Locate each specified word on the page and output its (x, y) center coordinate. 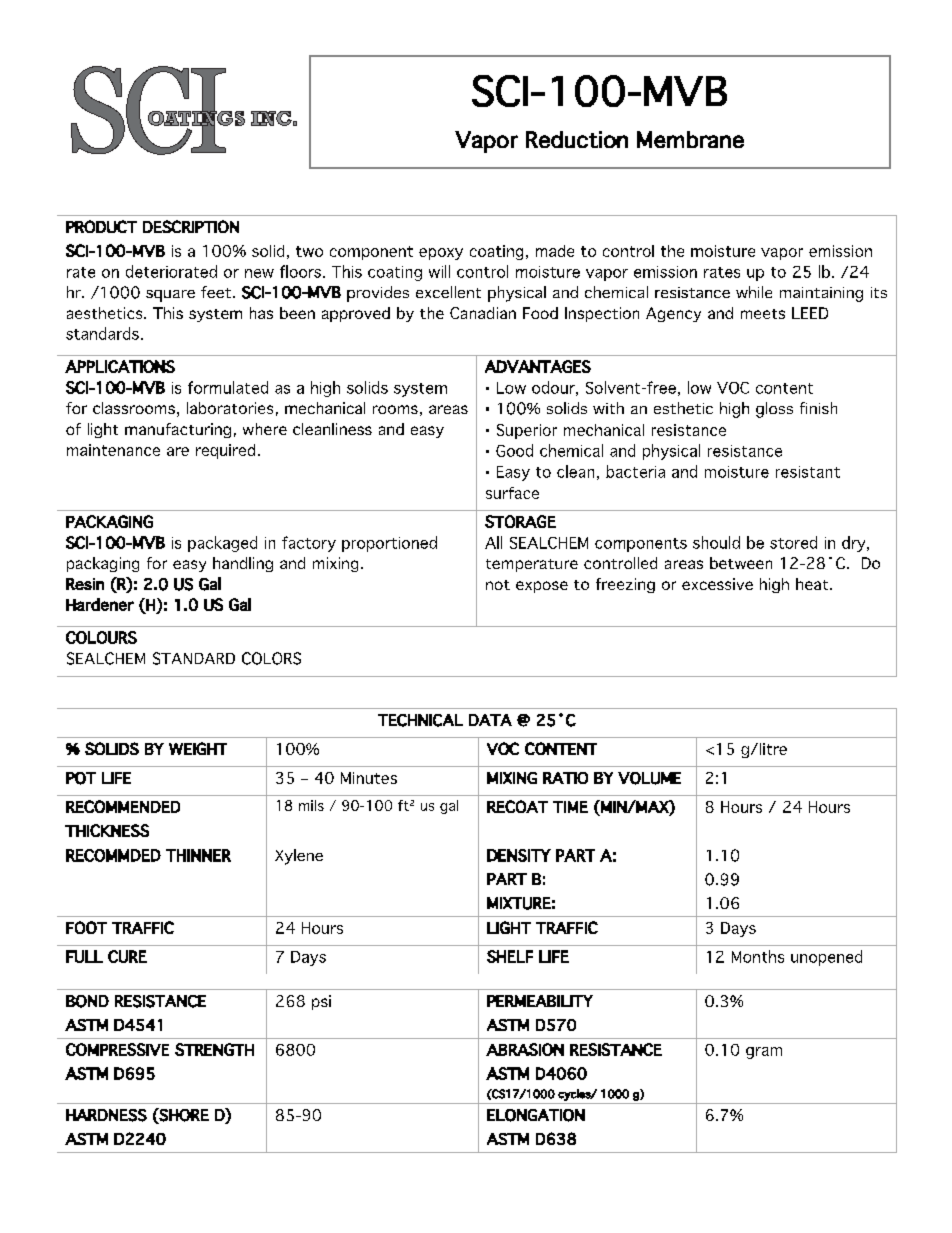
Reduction (577, 139)
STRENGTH (214, 1049)
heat (813, 584)
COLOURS (101, 637)
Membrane (690, 139)
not (498, 585)
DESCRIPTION (191, 226)
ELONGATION (536, 1115)
